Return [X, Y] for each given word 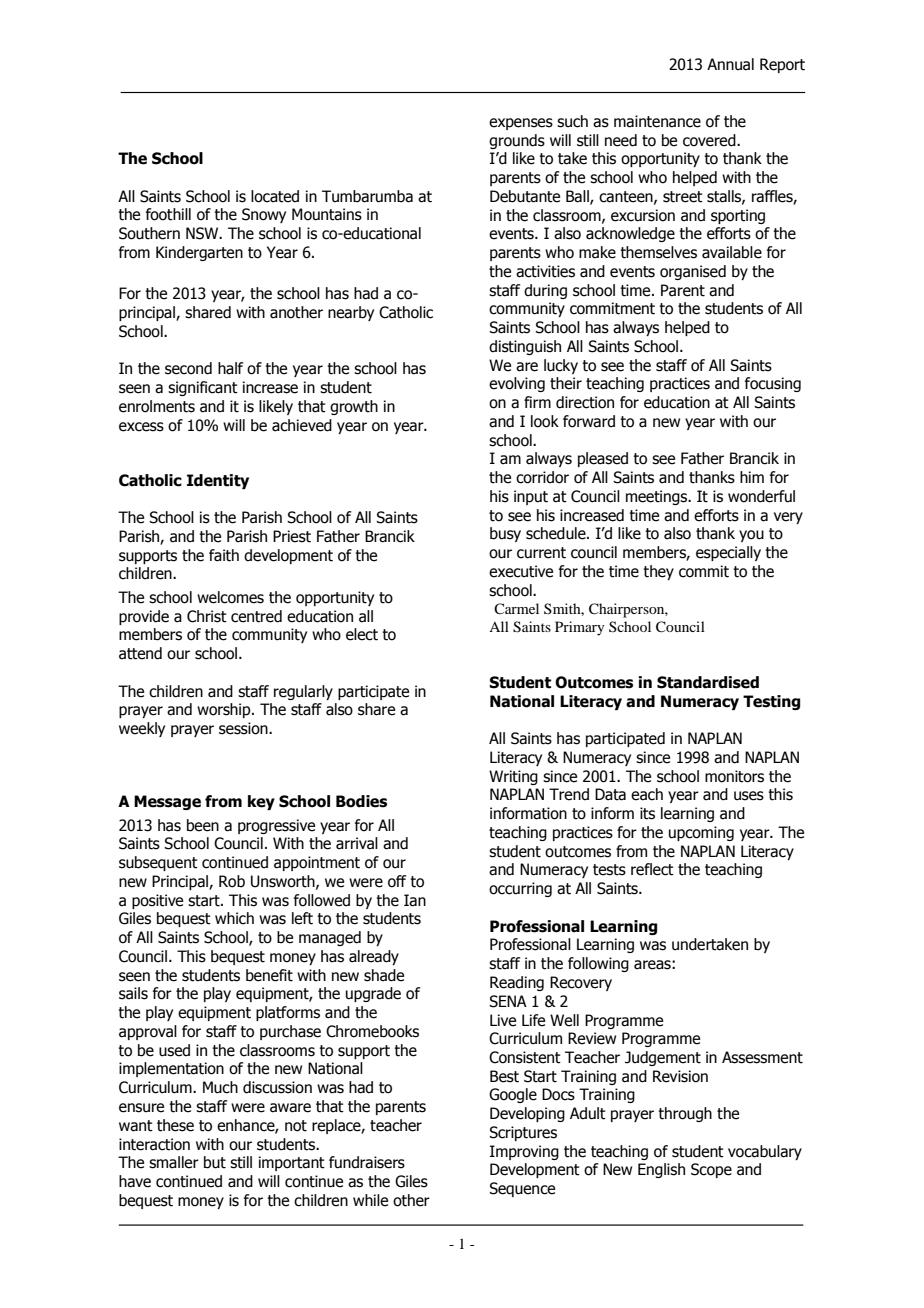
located [275, 196]
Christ [207, 616]
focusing [773, 384]
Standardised [708, 682]
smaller [174, 1162]
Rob [232, 881]
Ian [415, 900]
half [230, 368]
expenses [521, 124]
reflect [652, 869]
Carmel [516, 608]
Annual [730, 64]
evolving [517, 384]
